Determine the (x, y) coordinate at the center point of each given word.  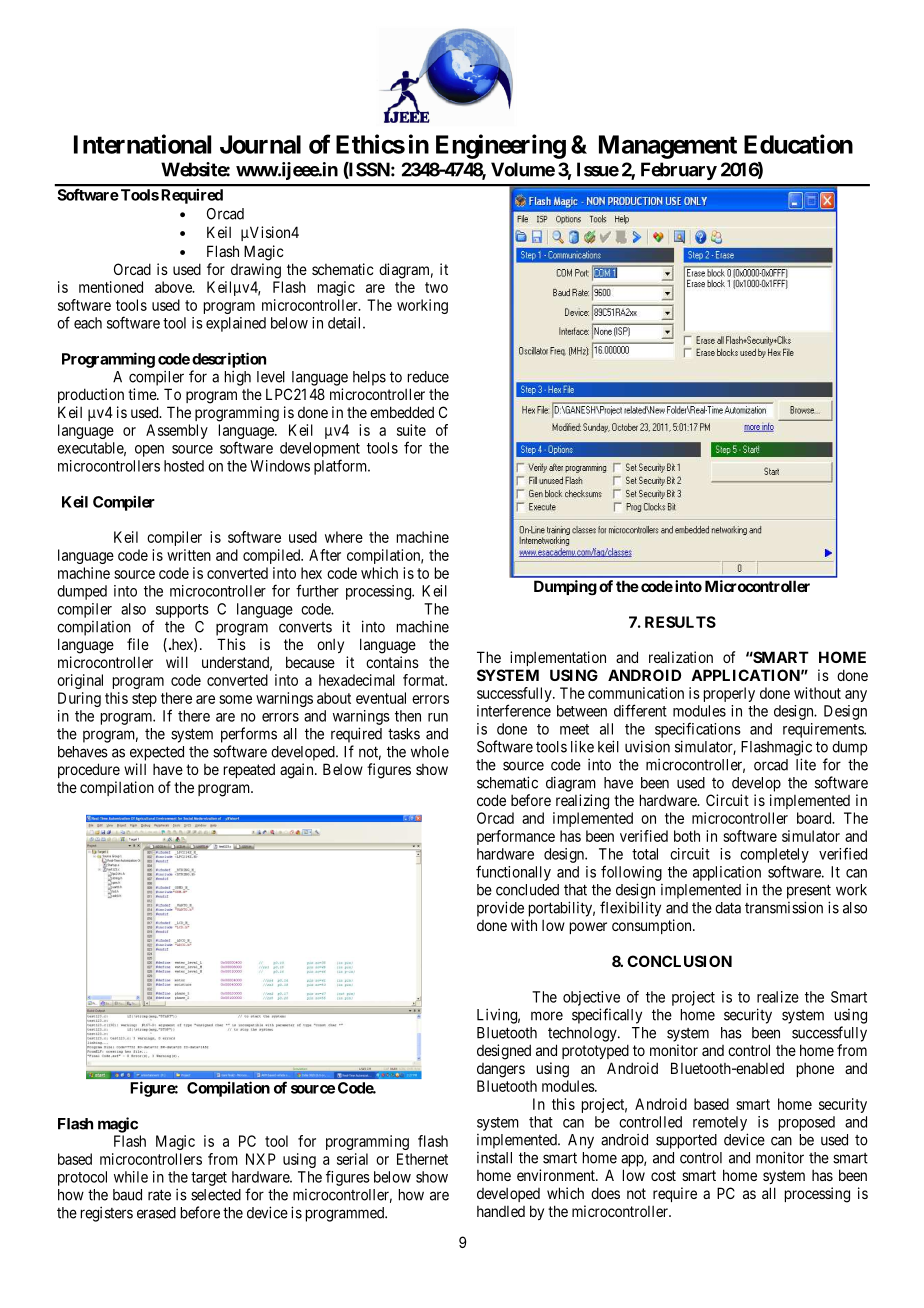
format (425, 680)
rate (159, 1195)
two (436, 287)
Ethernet (422, 1159)
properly (729, 694)
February (679, 171)
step (144, 700)
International (142, 144)
